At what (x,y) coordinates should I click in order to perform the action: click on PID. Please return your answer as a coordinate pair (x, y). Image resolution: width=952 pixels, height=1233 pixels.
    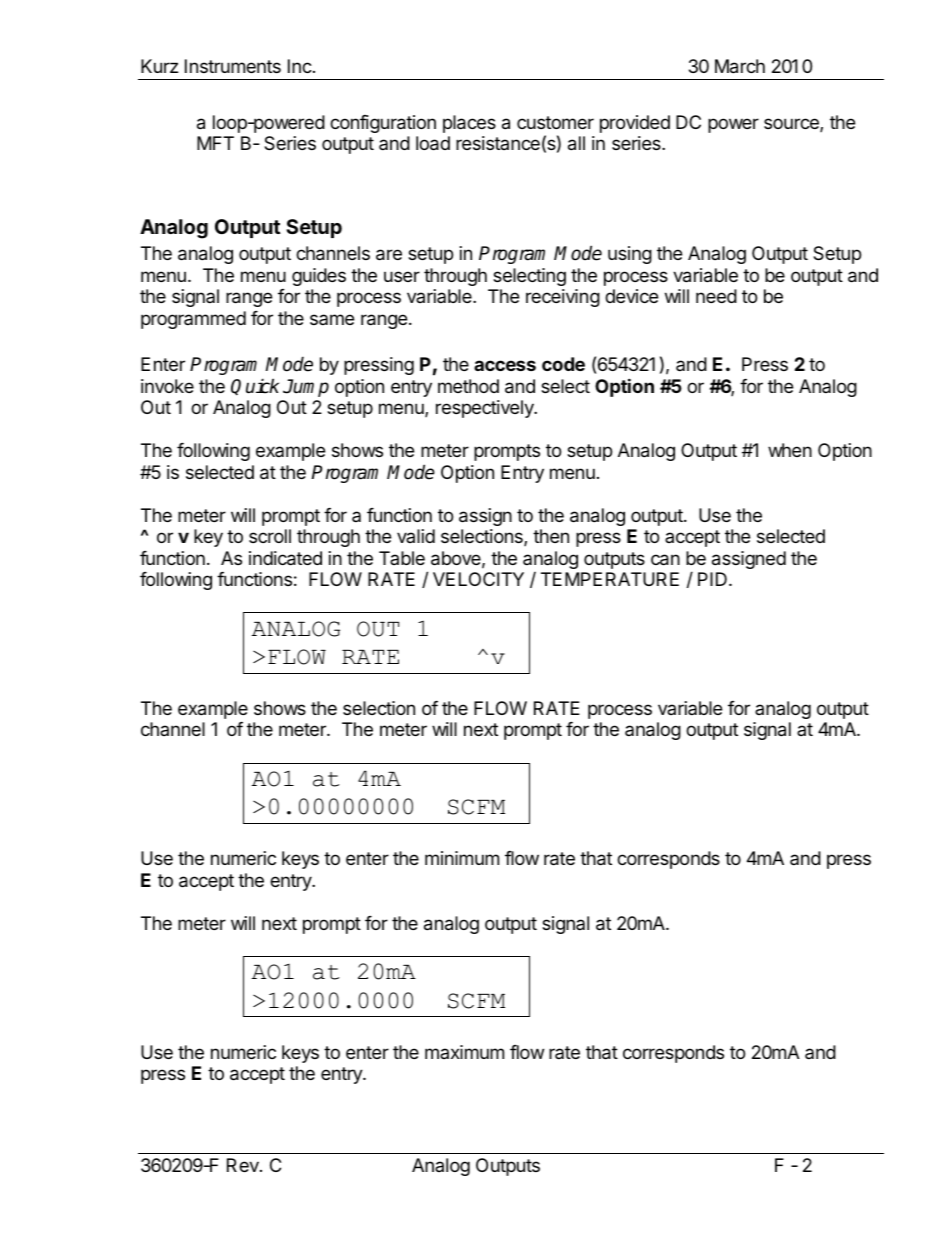
    Looking at the image, I should click on (712, 579).
